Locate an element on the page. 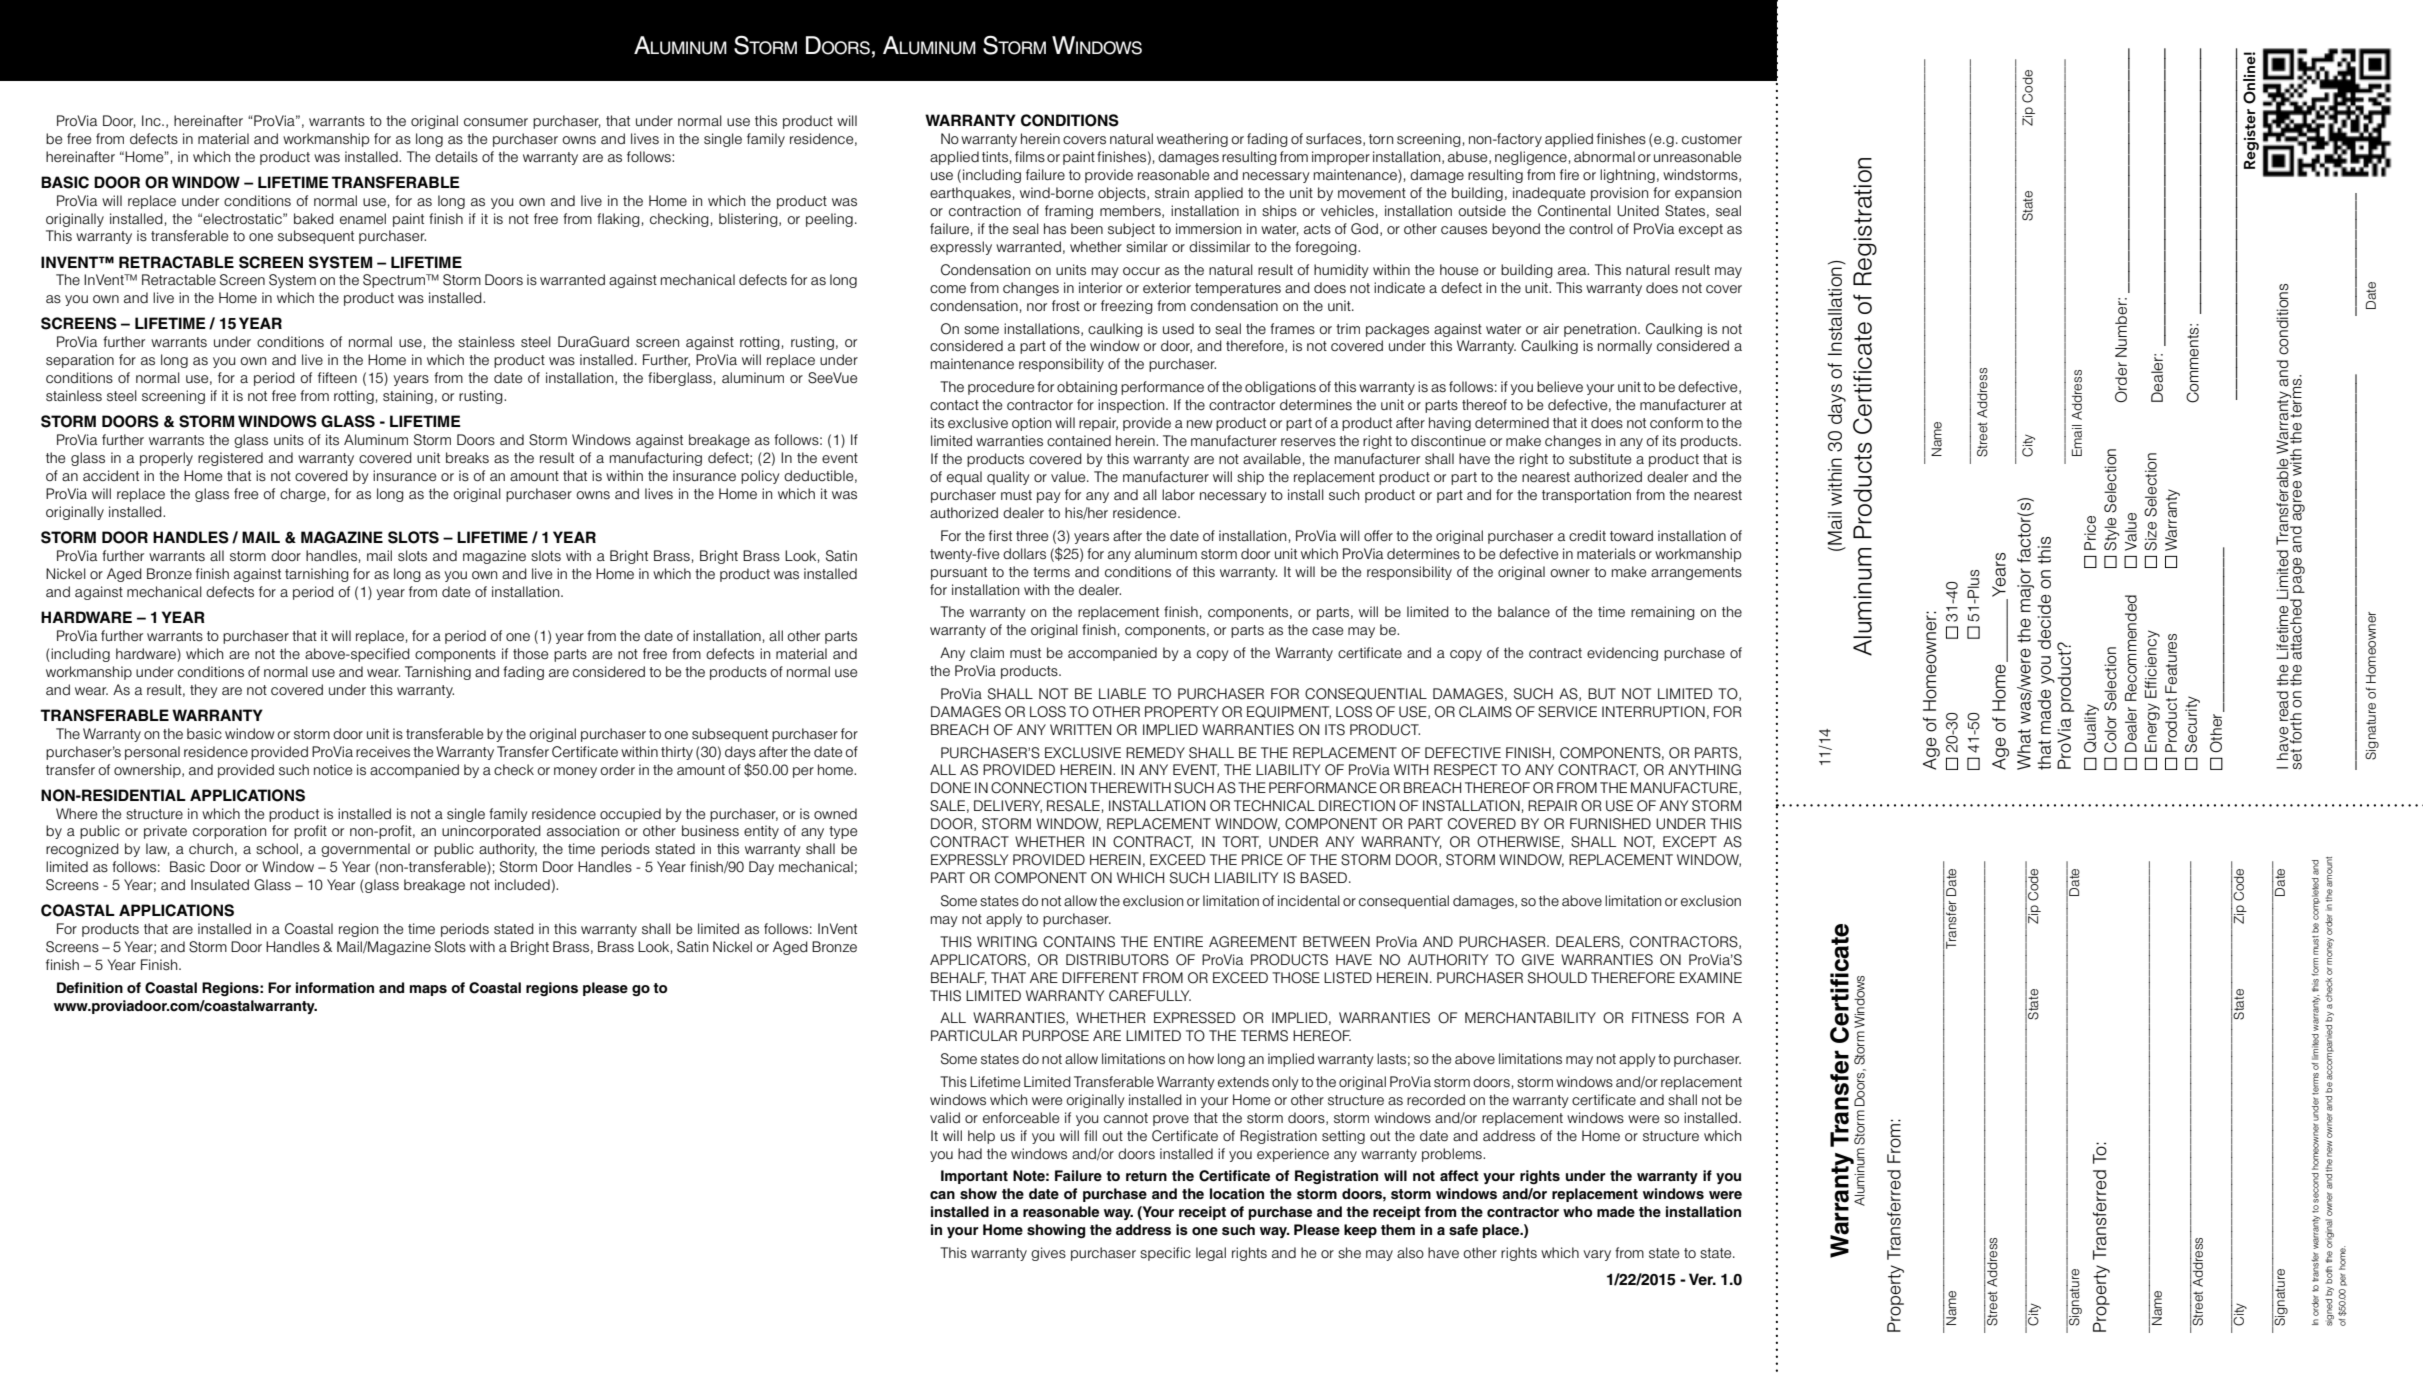 This image has height=1373, width=2423. WRITTEN is located at coordinates (1080, 729).
